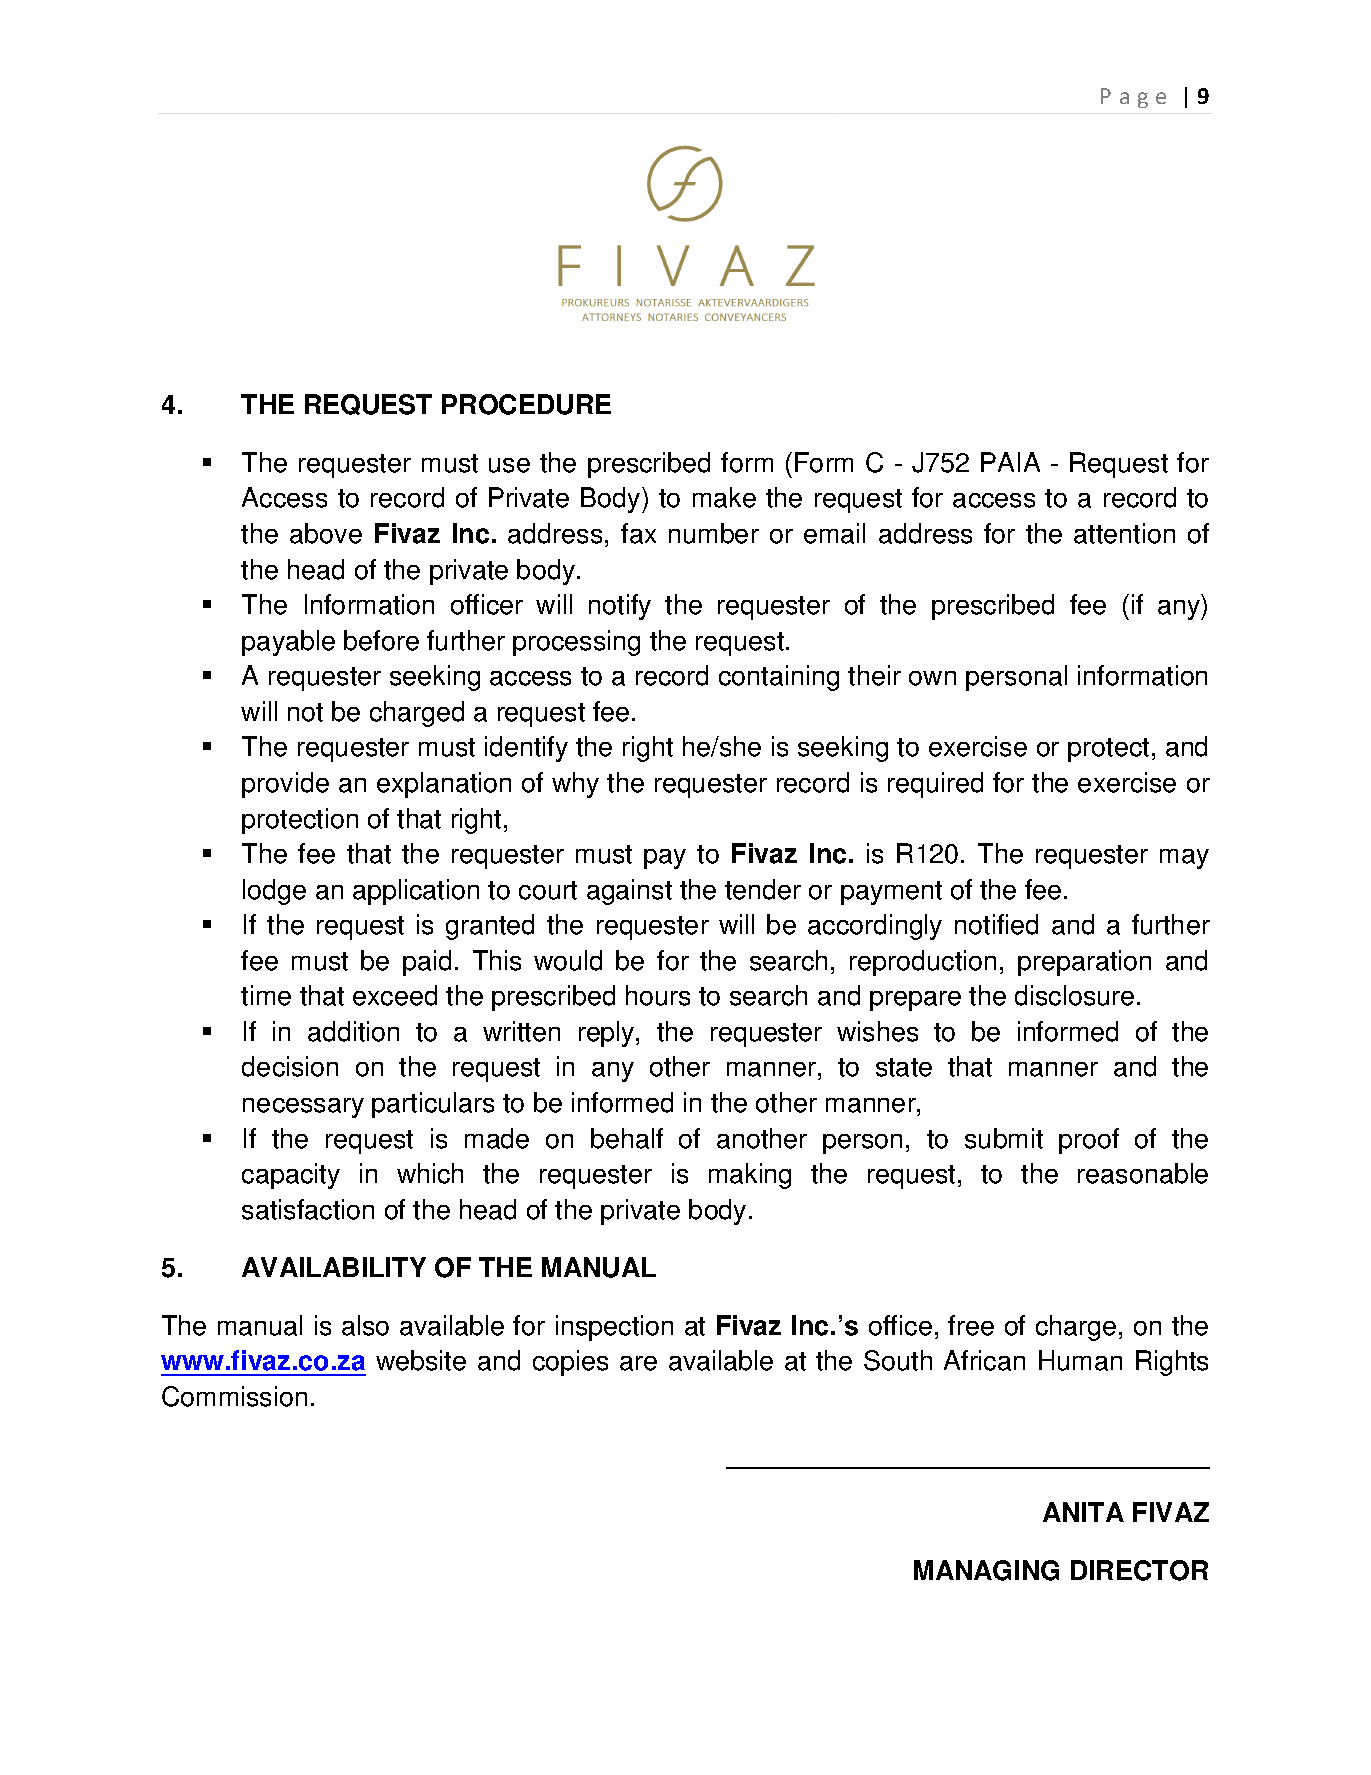 The width and height of the document is (1371, 1775). What do you see at coordinates (303, 1108) in the document?
I see `necessary` at bounding box center [303, 1108].
